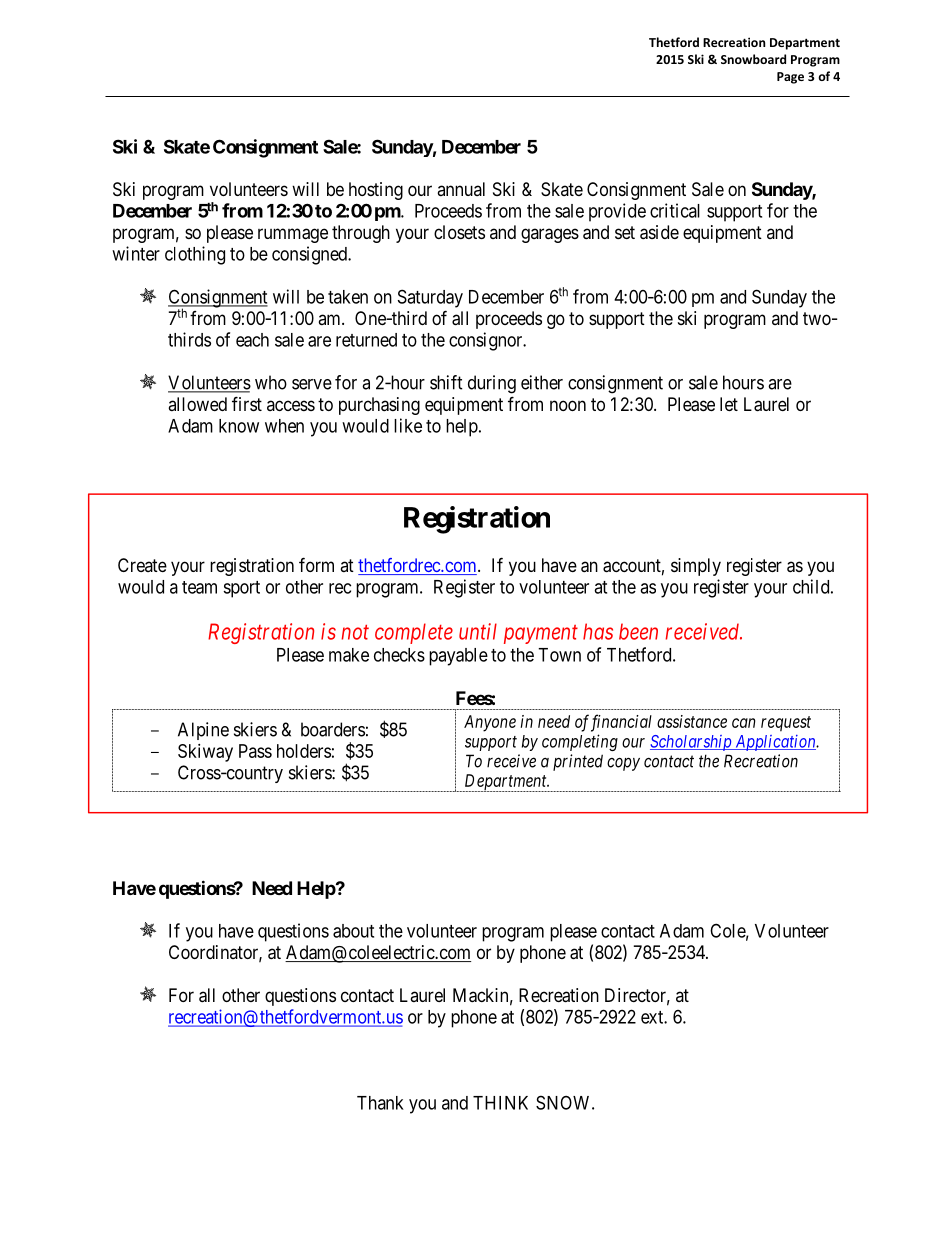 The image size is (952, 1233). What do you see at coordinates (490, 723) in the screenshot?
I see `Anyone` at bounding box center [490, 723].
